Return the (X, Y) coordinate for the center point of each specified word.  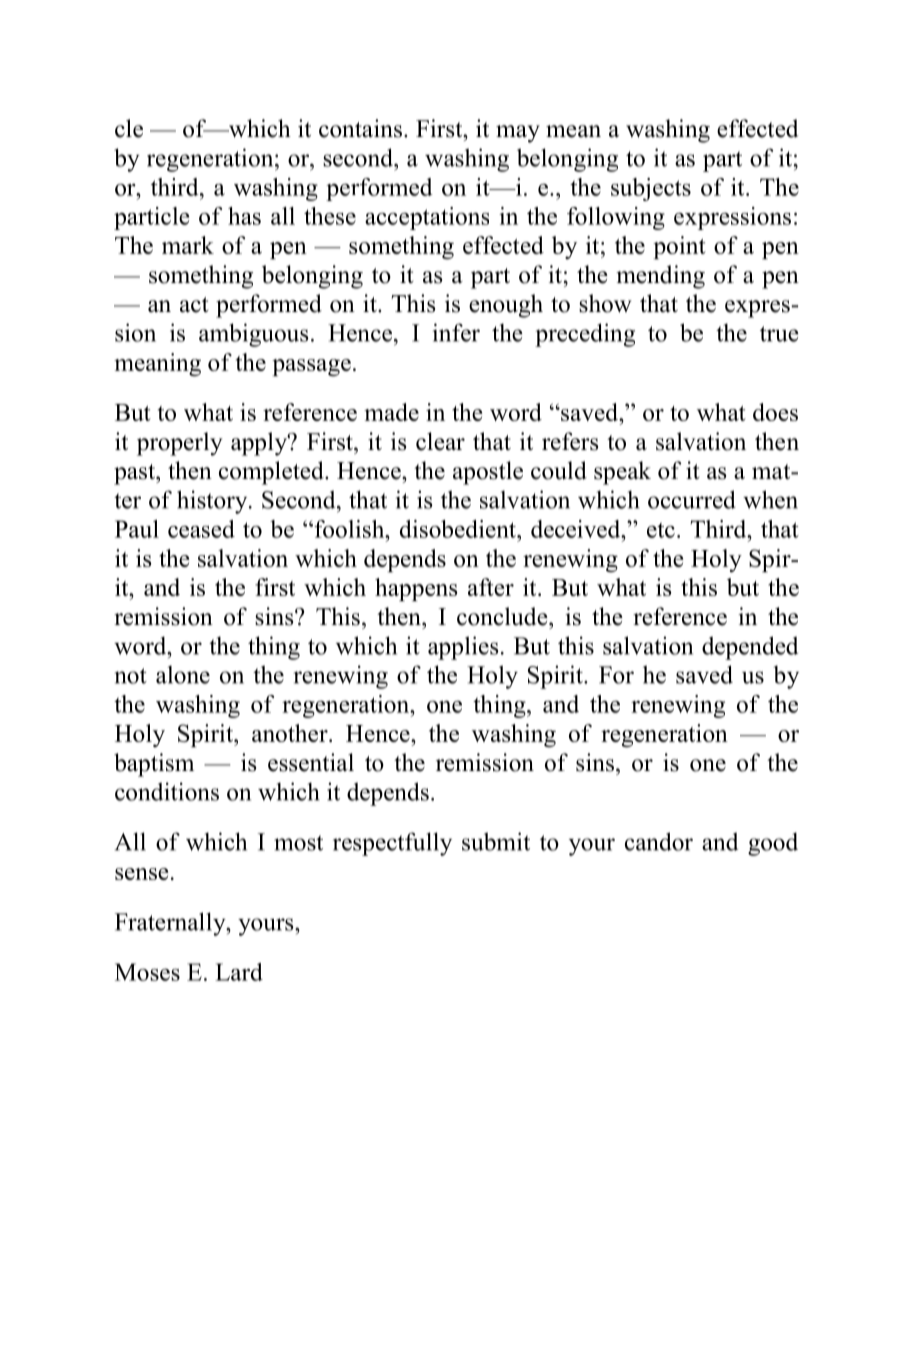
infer (456, 332)
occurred (692, 499)
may (518, 134)
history (213, 502)
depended (750, 648)
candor (659, 841)
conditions (167, 791)
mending (660, 277)
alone (183, 674)
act (194, 305)
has (244, 216)
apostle (488, 473)
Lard (239, 972)
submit (496, 841)
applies (463, 648)
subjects (651, 189)
